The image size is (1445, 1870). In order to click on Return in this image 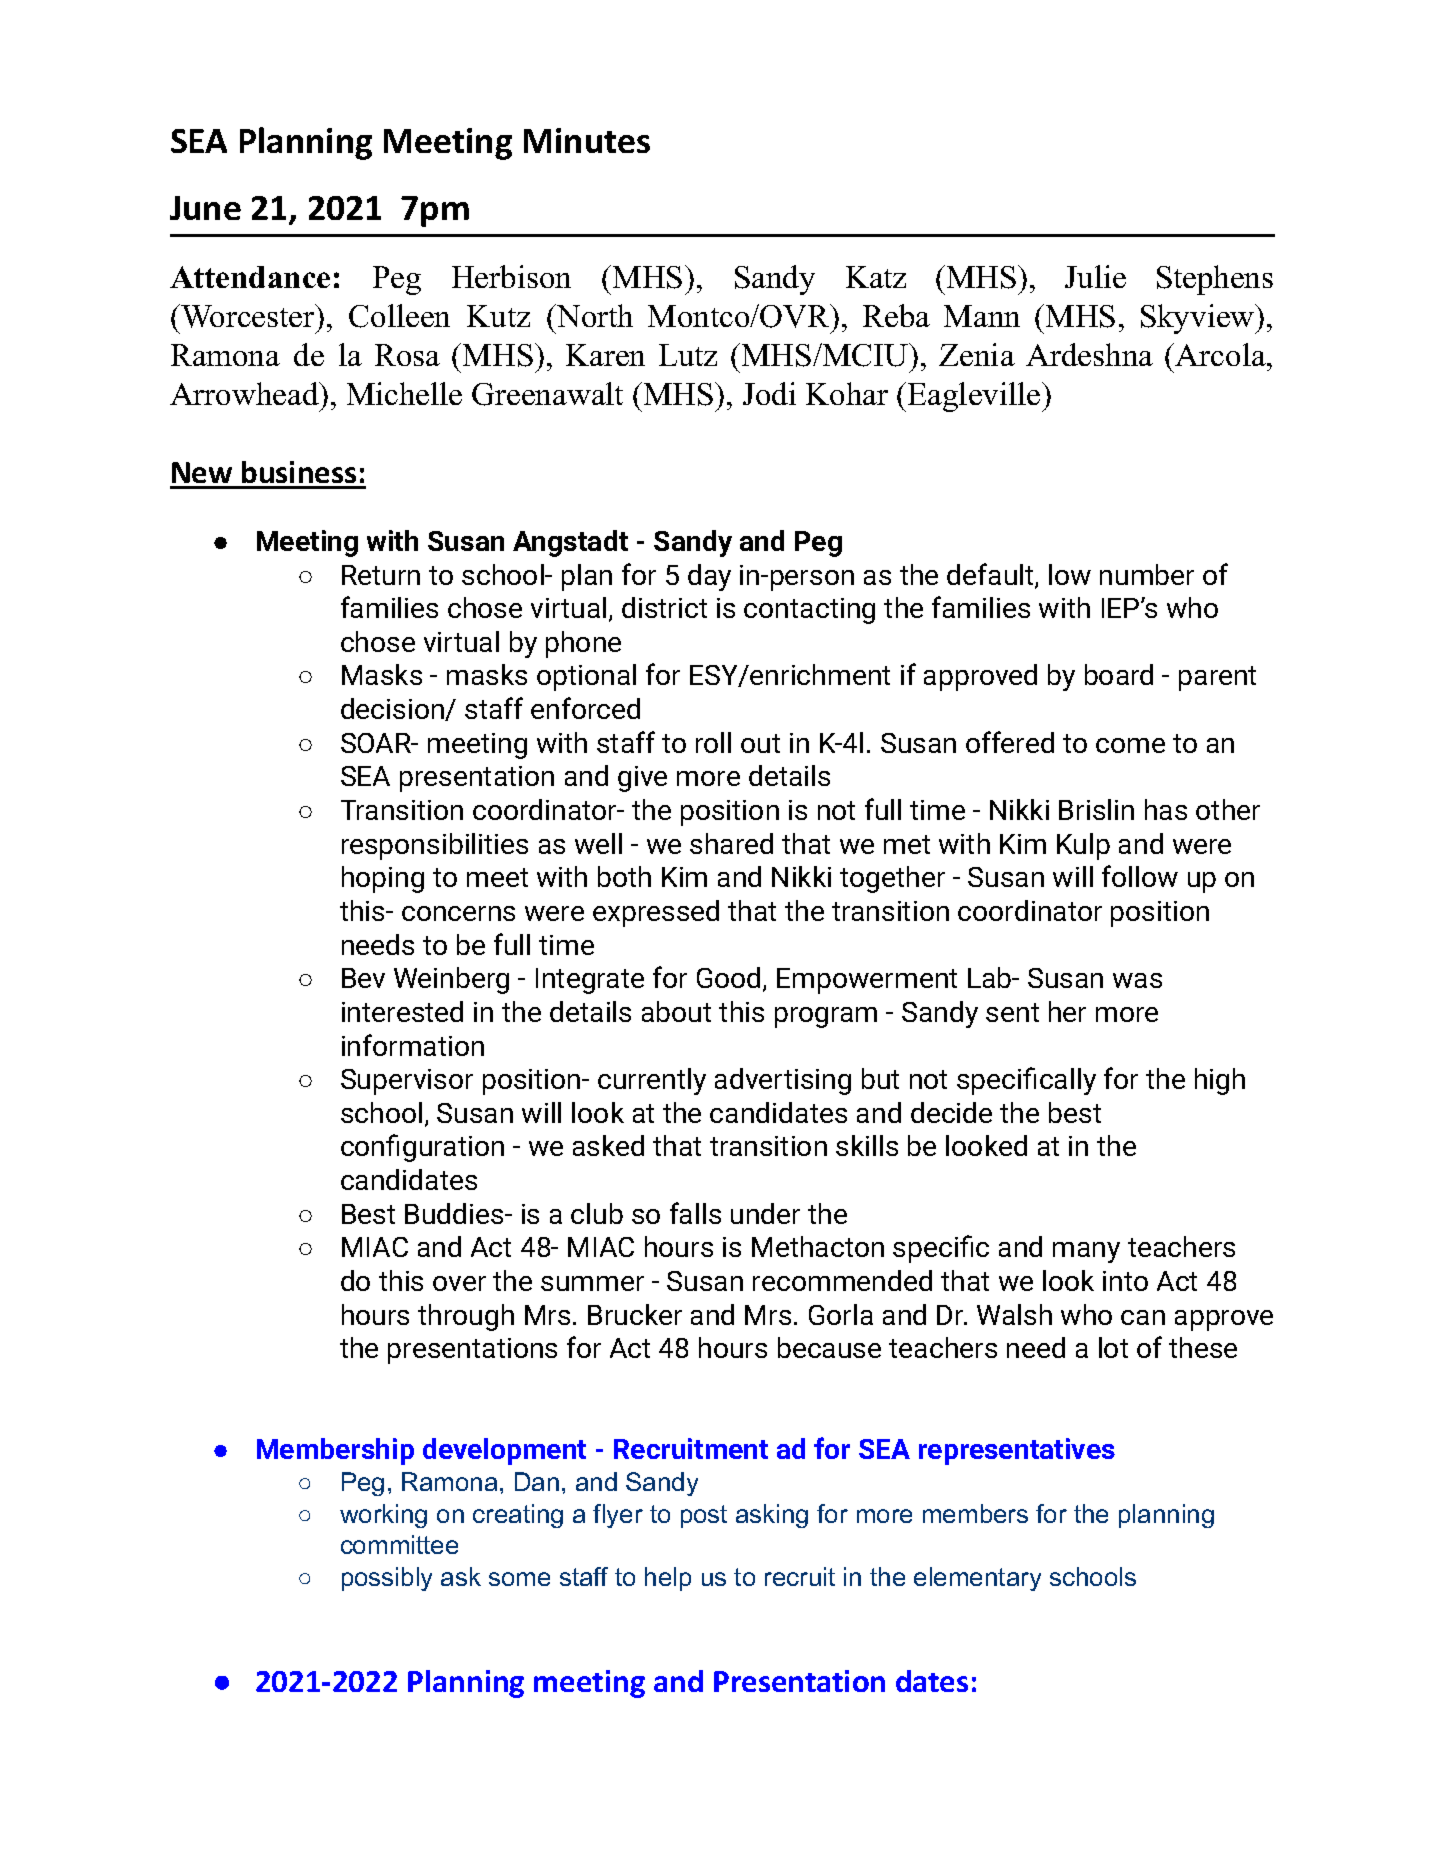, I will do `click(381, 575)`.
